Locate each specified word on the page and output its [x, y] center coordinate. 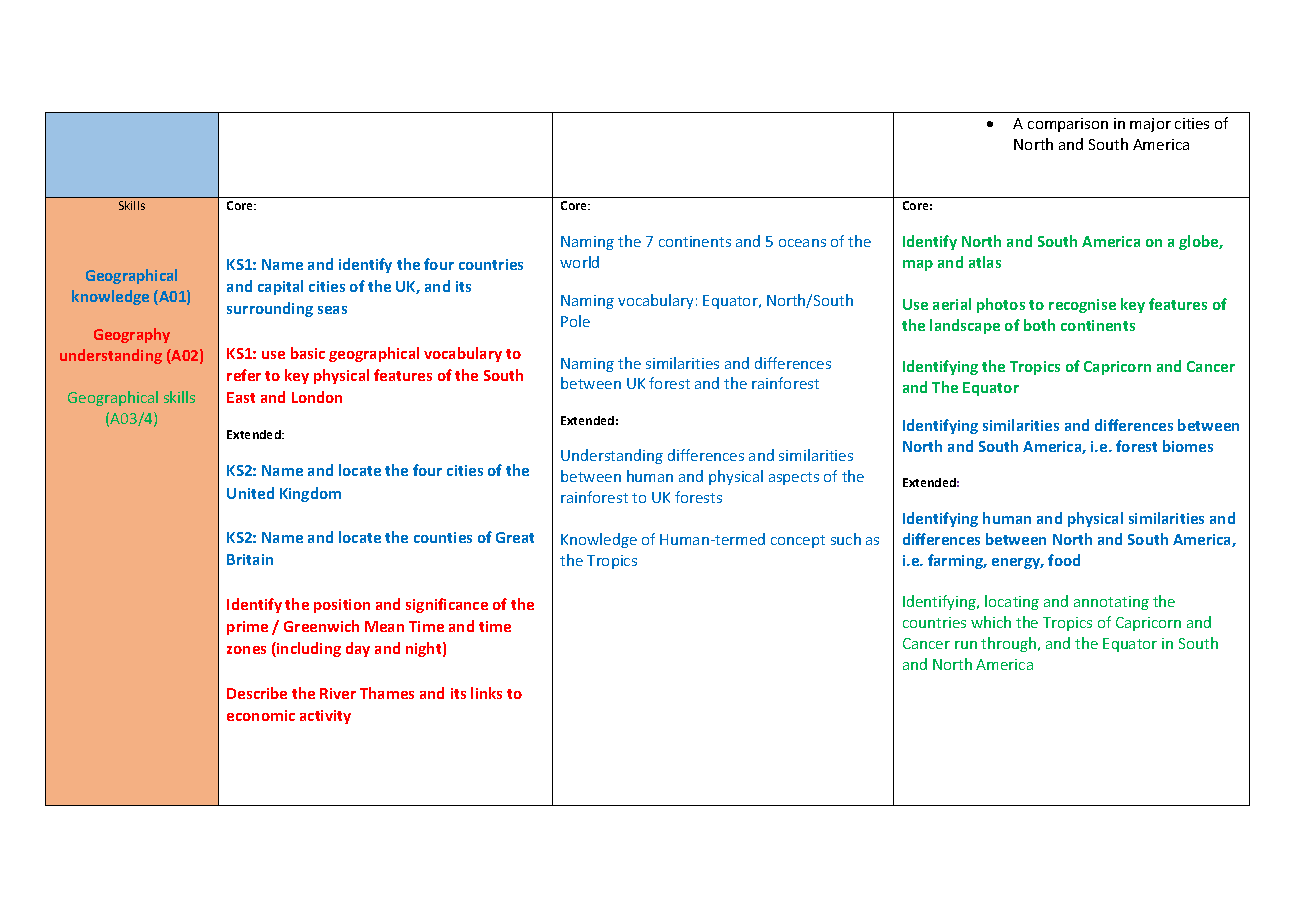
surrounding [270, 309]
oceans [802, 243]
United [250, 493]
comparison [1068, 125]
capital [280, 287]
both [1039, 325]
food [1064, 560]
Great [515, 537]
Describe [257, 693]
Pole [575, 321]
